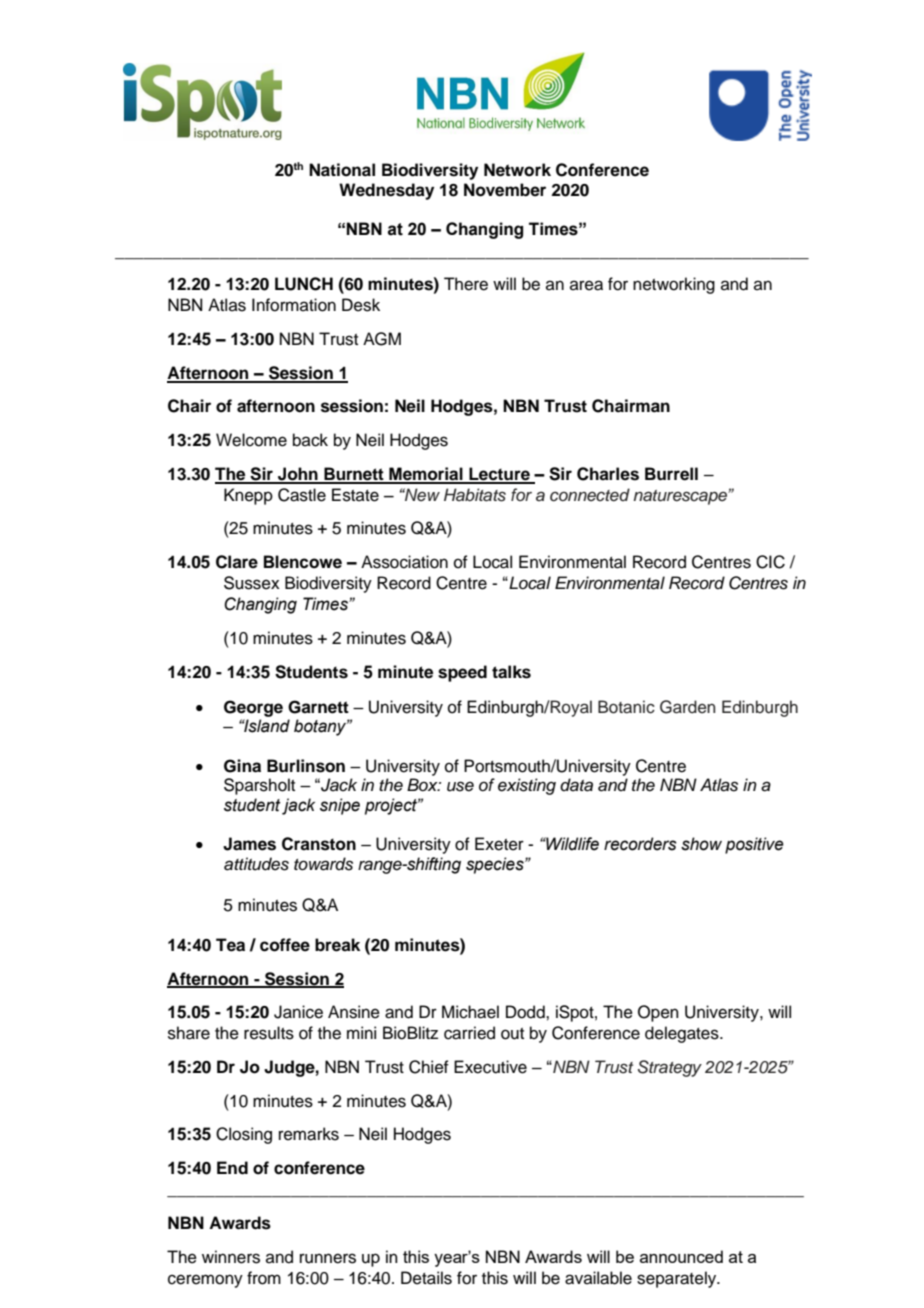  Describe the element at coordinates (681, 1256) in the page. I see `announced` at that location.
